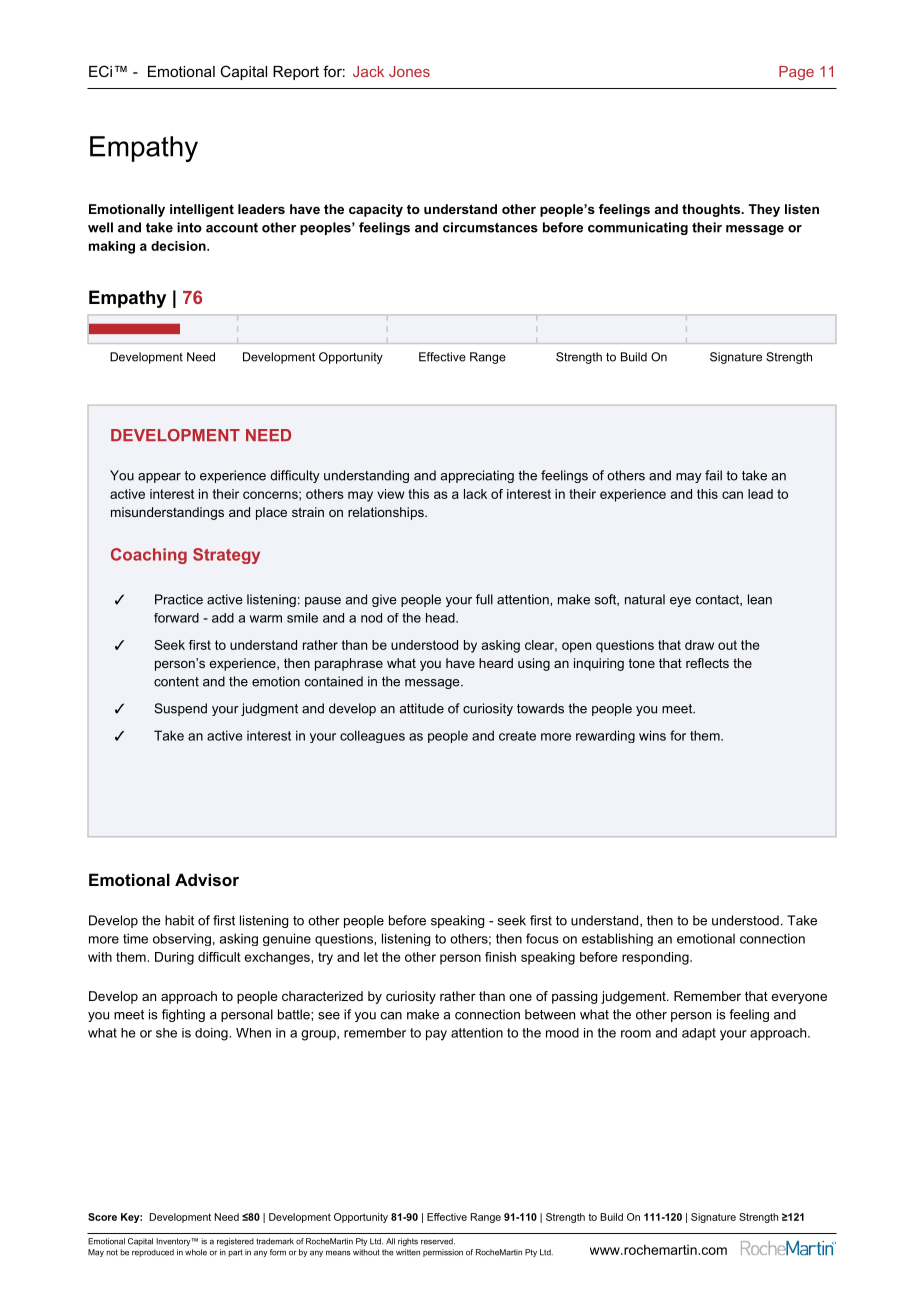 This document has height=1308, width=924. I want to click on responding, so click(656, 958).
